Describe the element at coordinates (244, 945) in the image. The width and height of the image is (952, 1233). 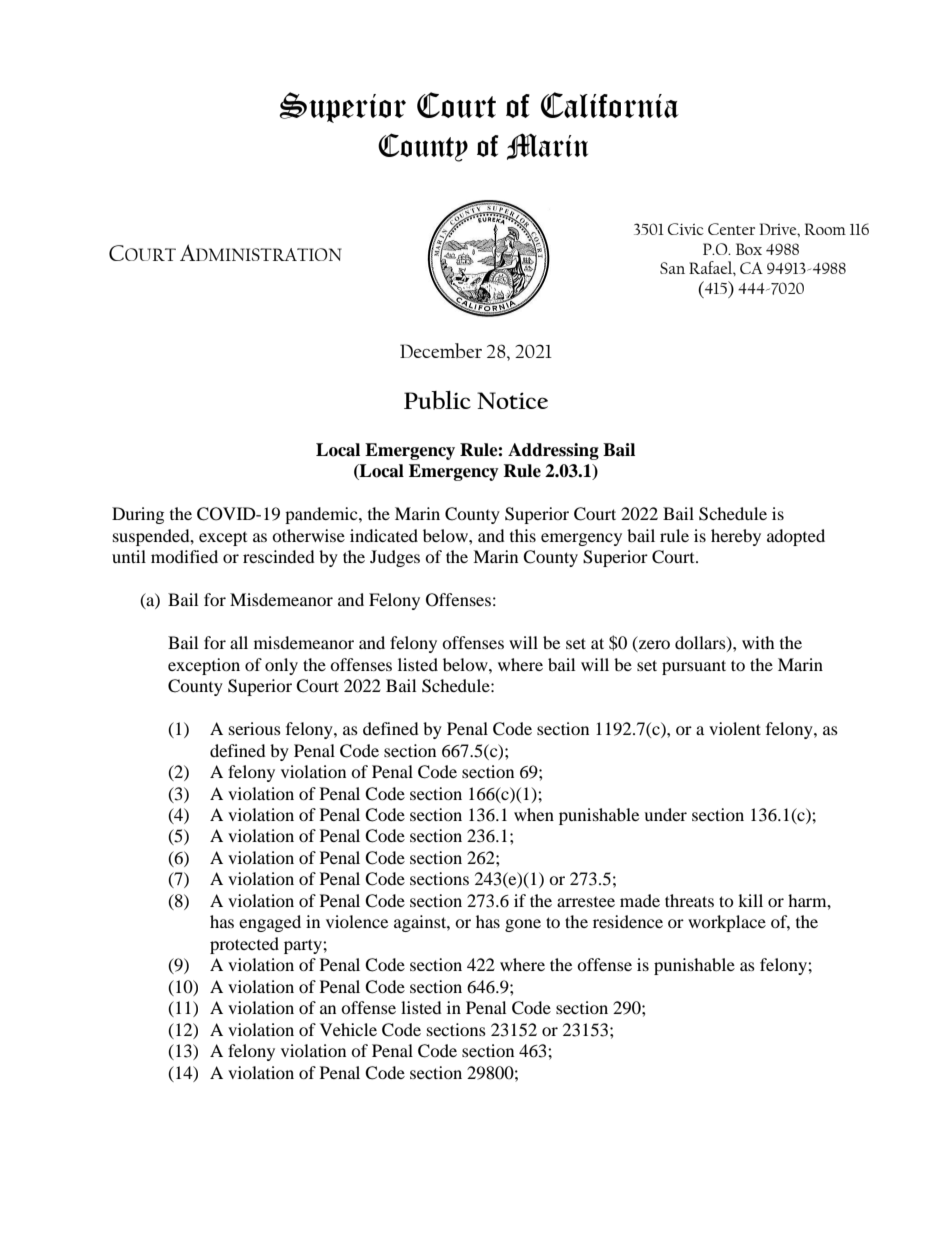
I see `protected` at that location.
